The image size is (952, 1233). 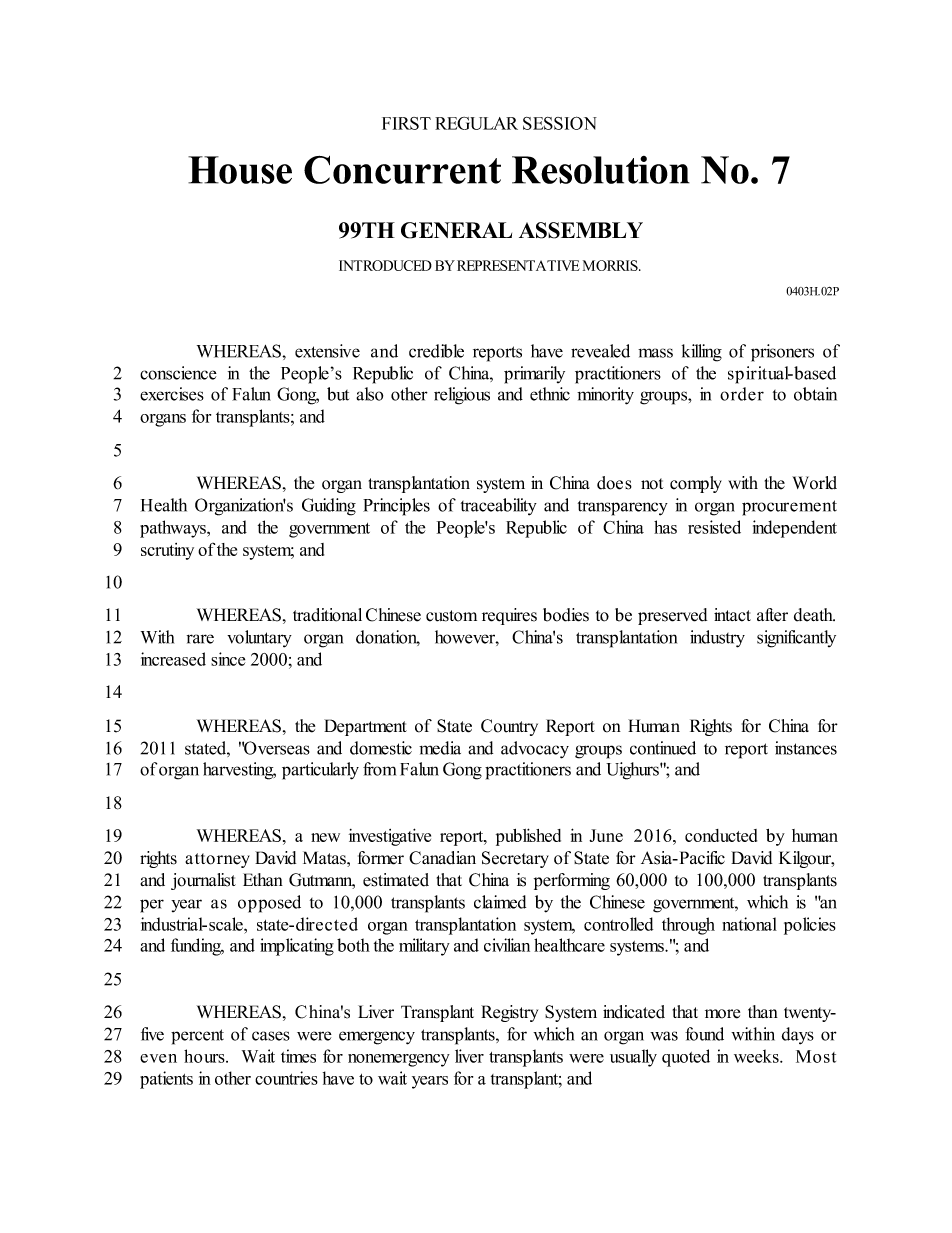 What do you see at coordinates (528, 837) in the page?
I see `published` at bounding box center [528, 837].
